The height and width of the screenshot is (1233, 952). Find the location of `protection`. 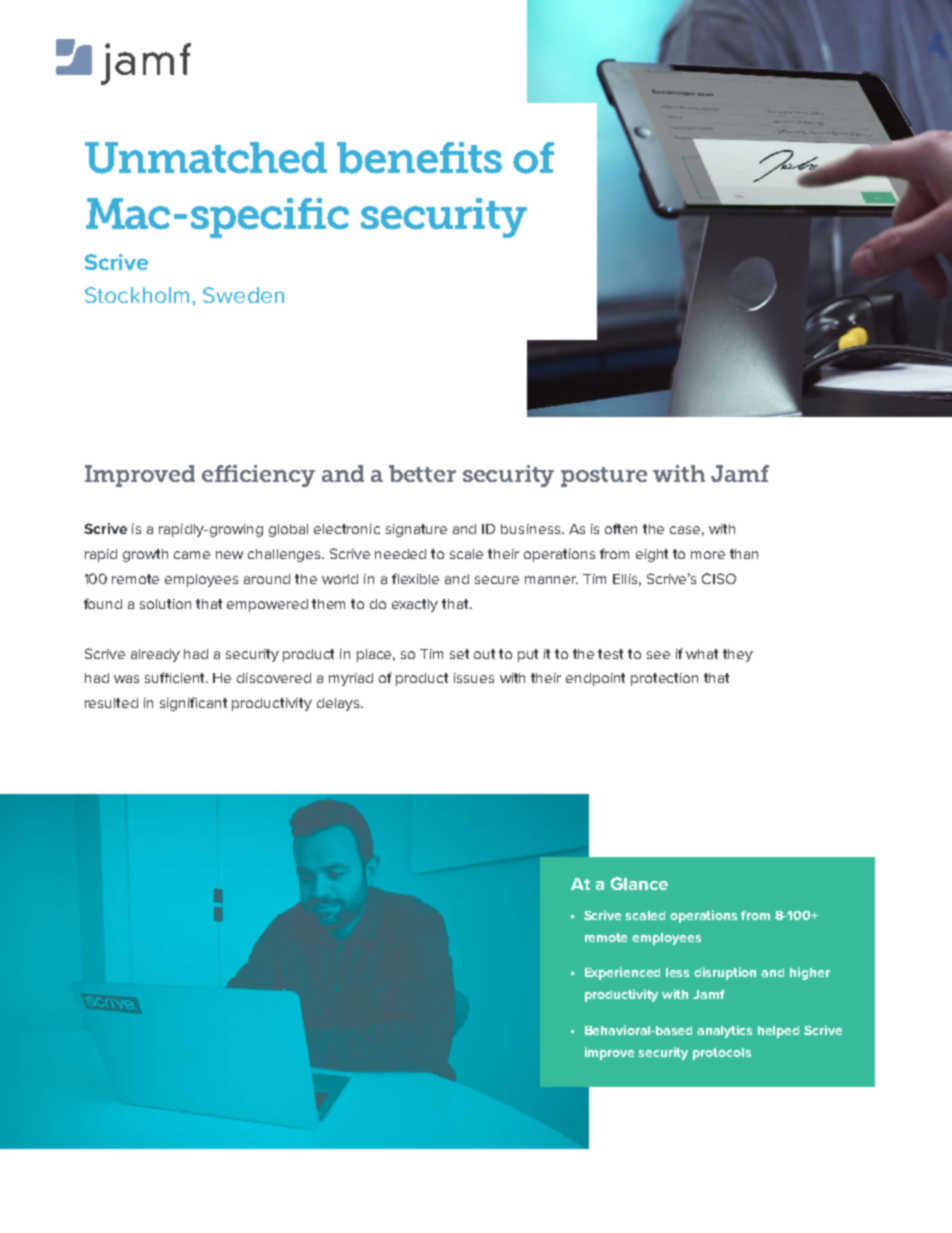

protection is located at coordinates (664, 679).
